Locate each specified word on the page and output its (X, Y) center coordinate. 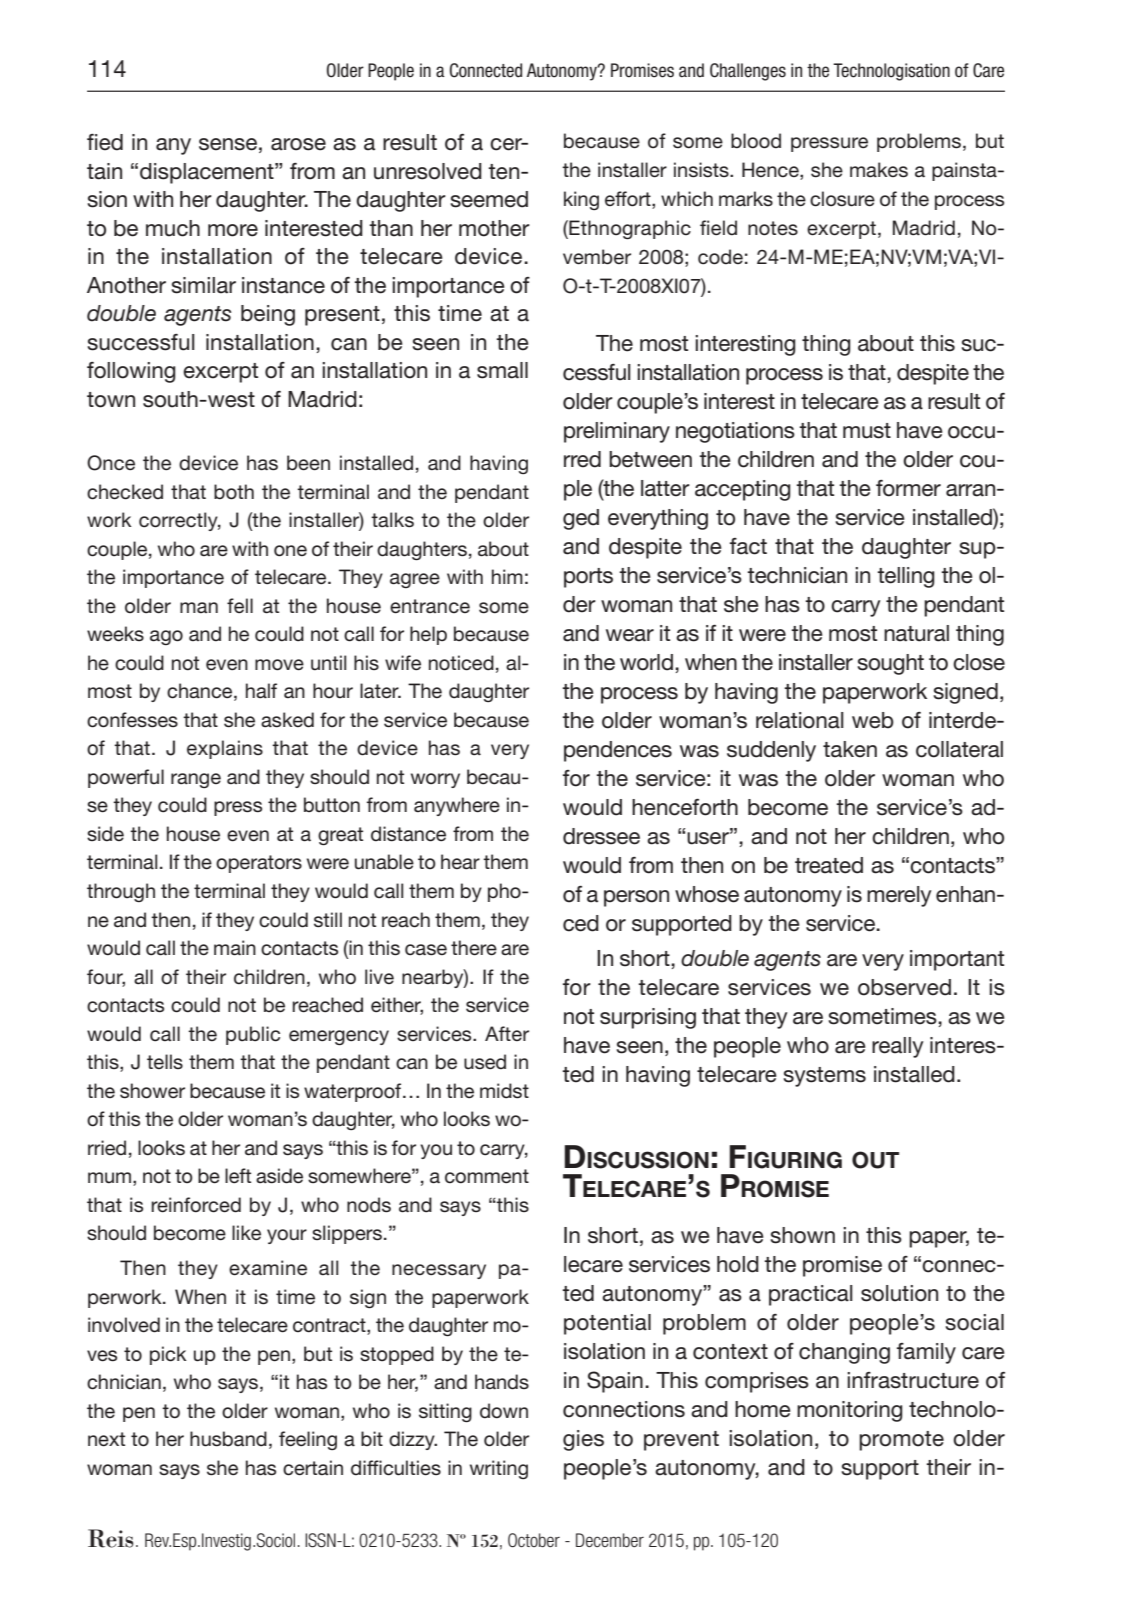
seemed (489, 199)
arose (298, 144)
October (534, 1540)
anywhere (457, 806)
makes (879, 170)
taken (850, 749)
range (196, 780)
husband (228, 1439)
